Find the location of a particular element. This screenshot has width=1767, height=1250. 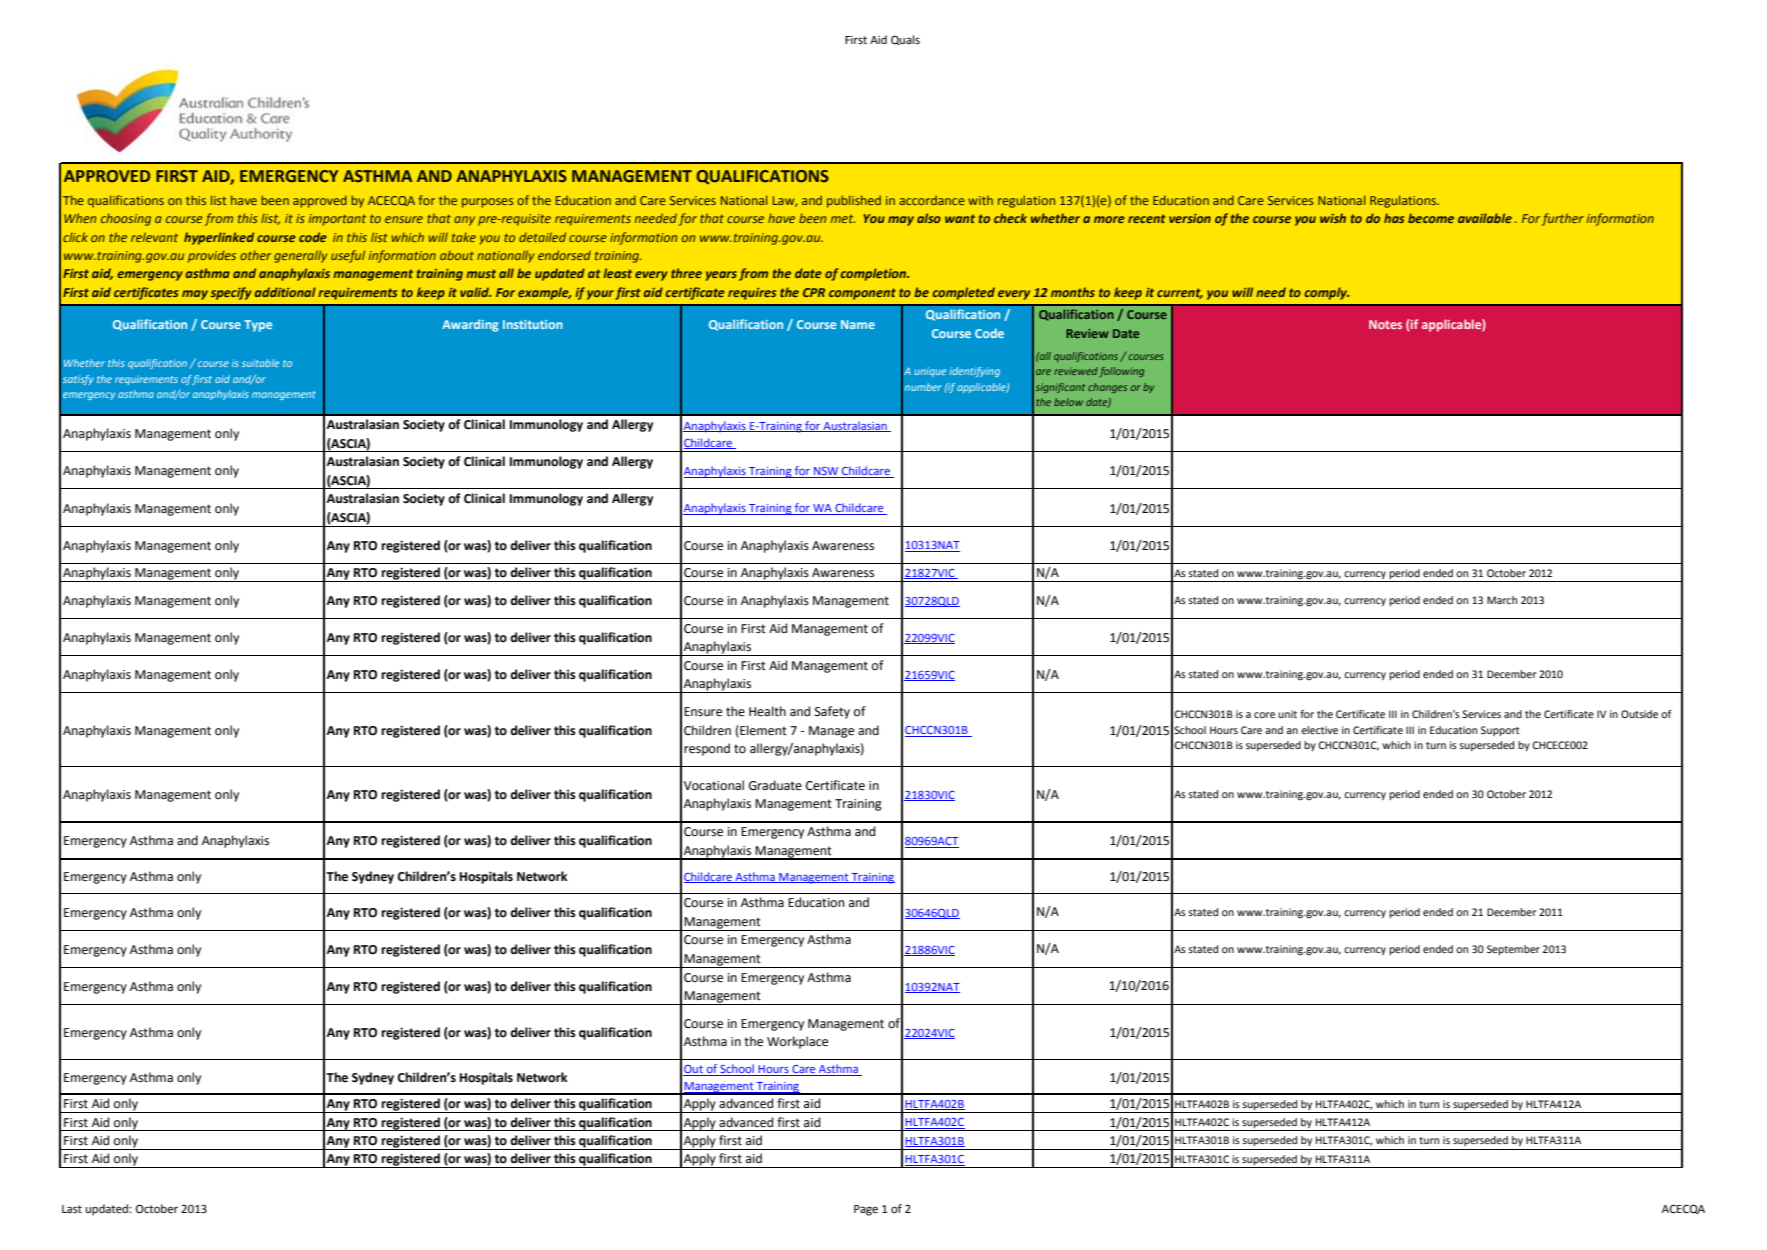

important is located at coordinates (337, 220).
